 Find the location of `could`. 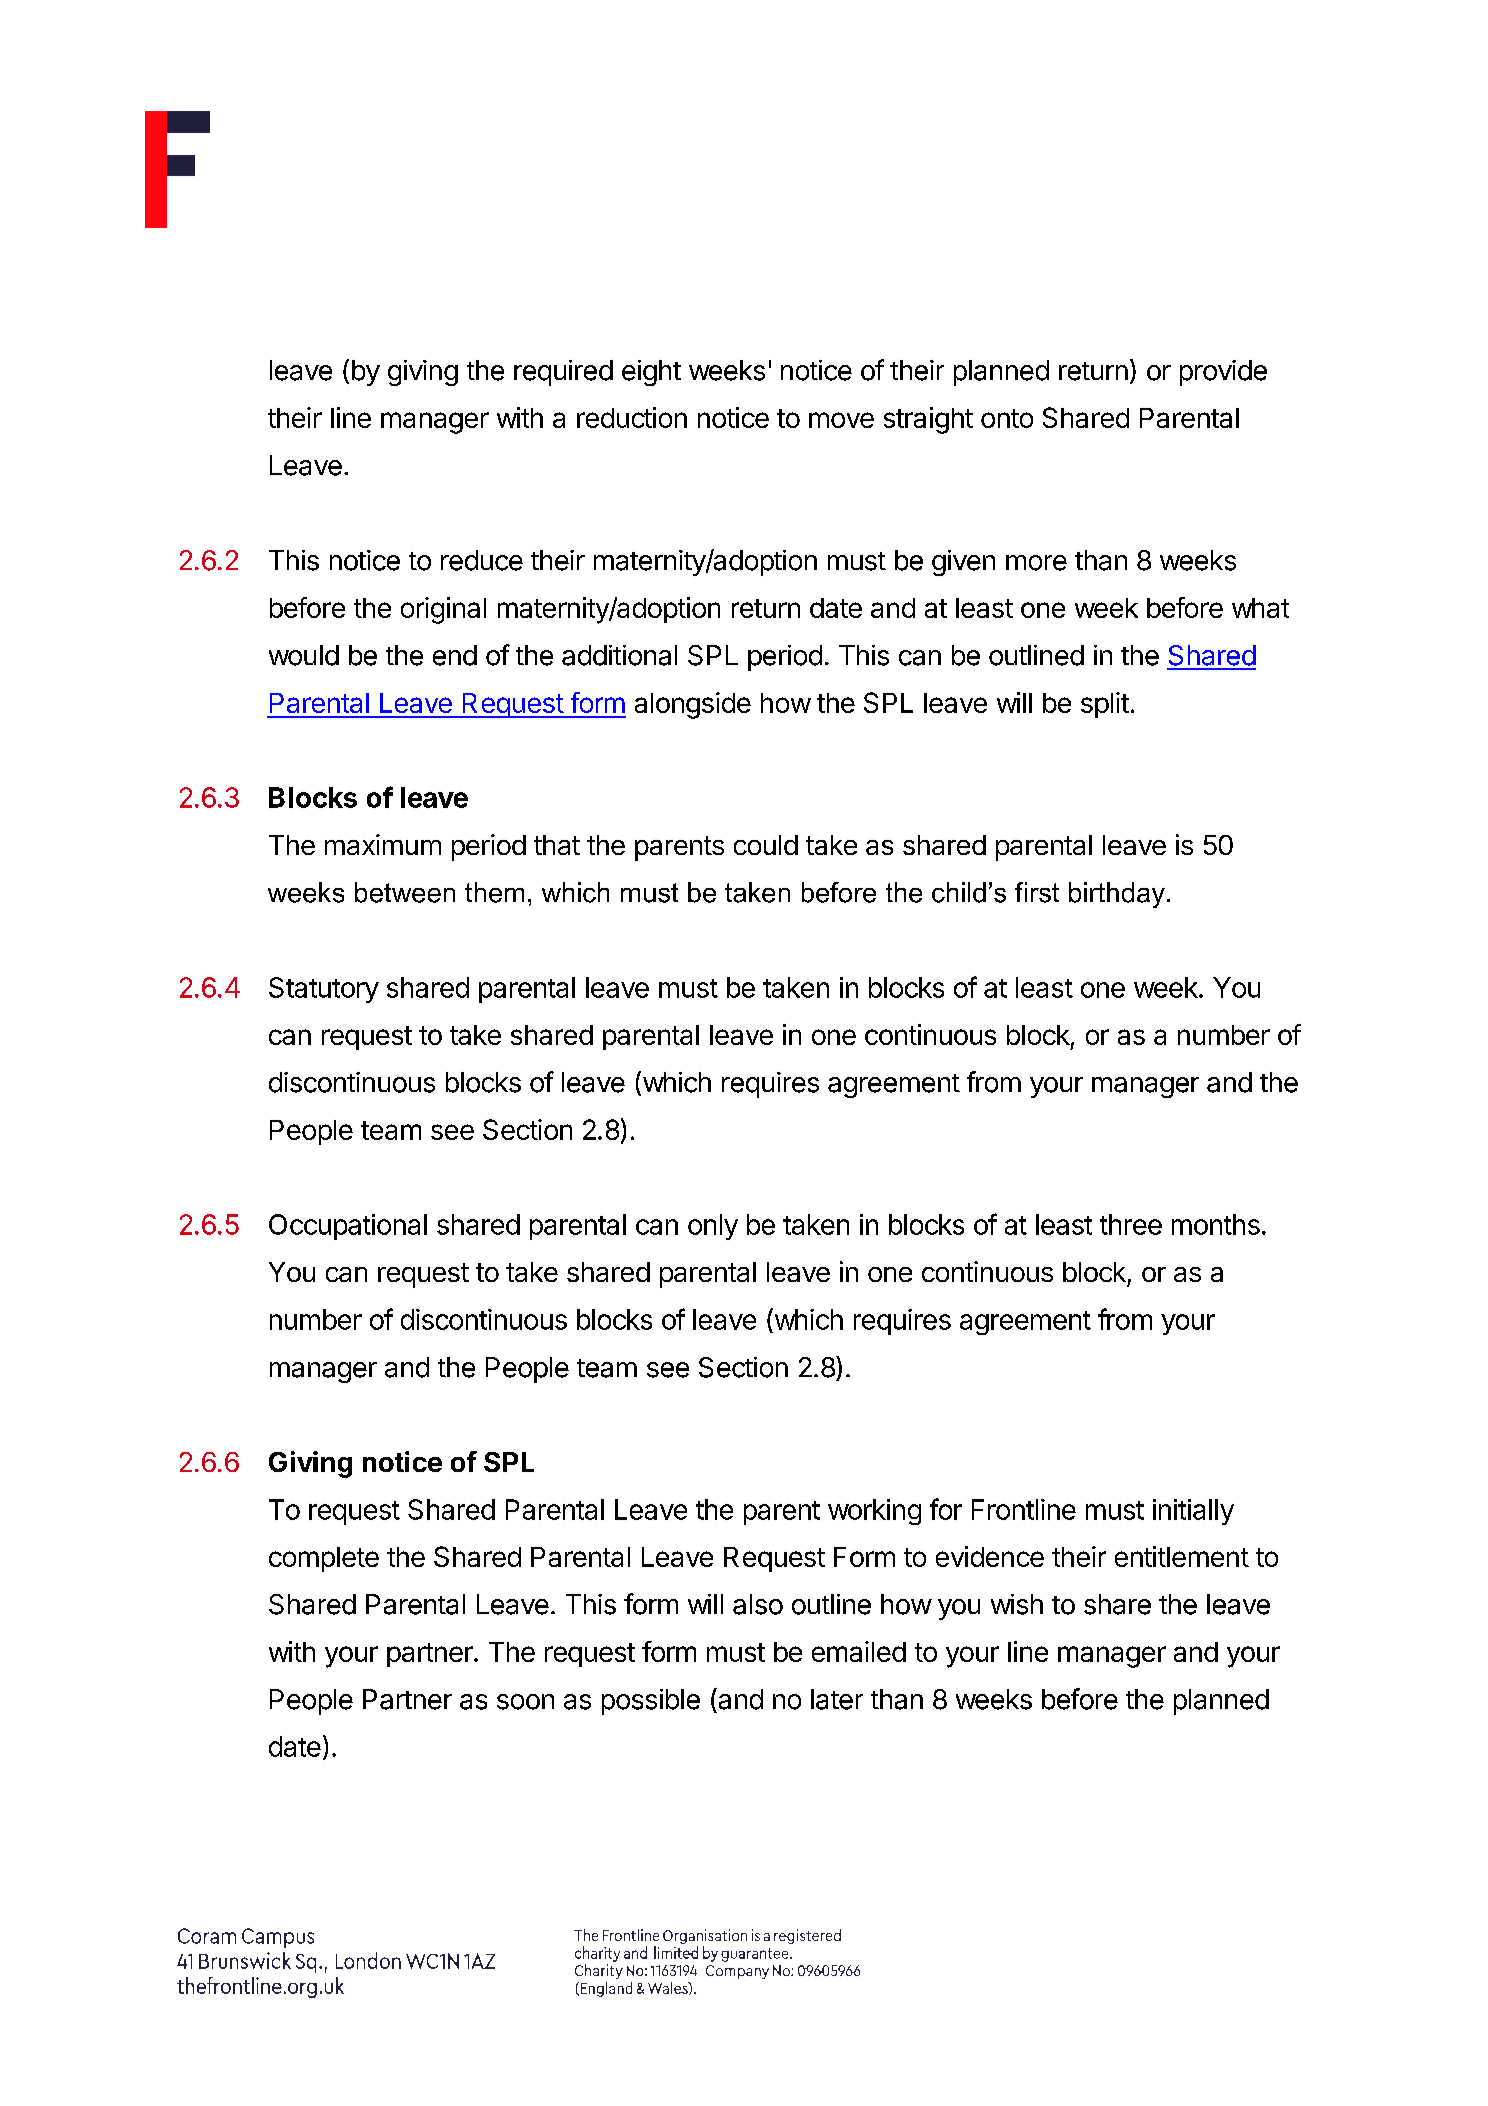

could is located at coordinates (766, 845).
